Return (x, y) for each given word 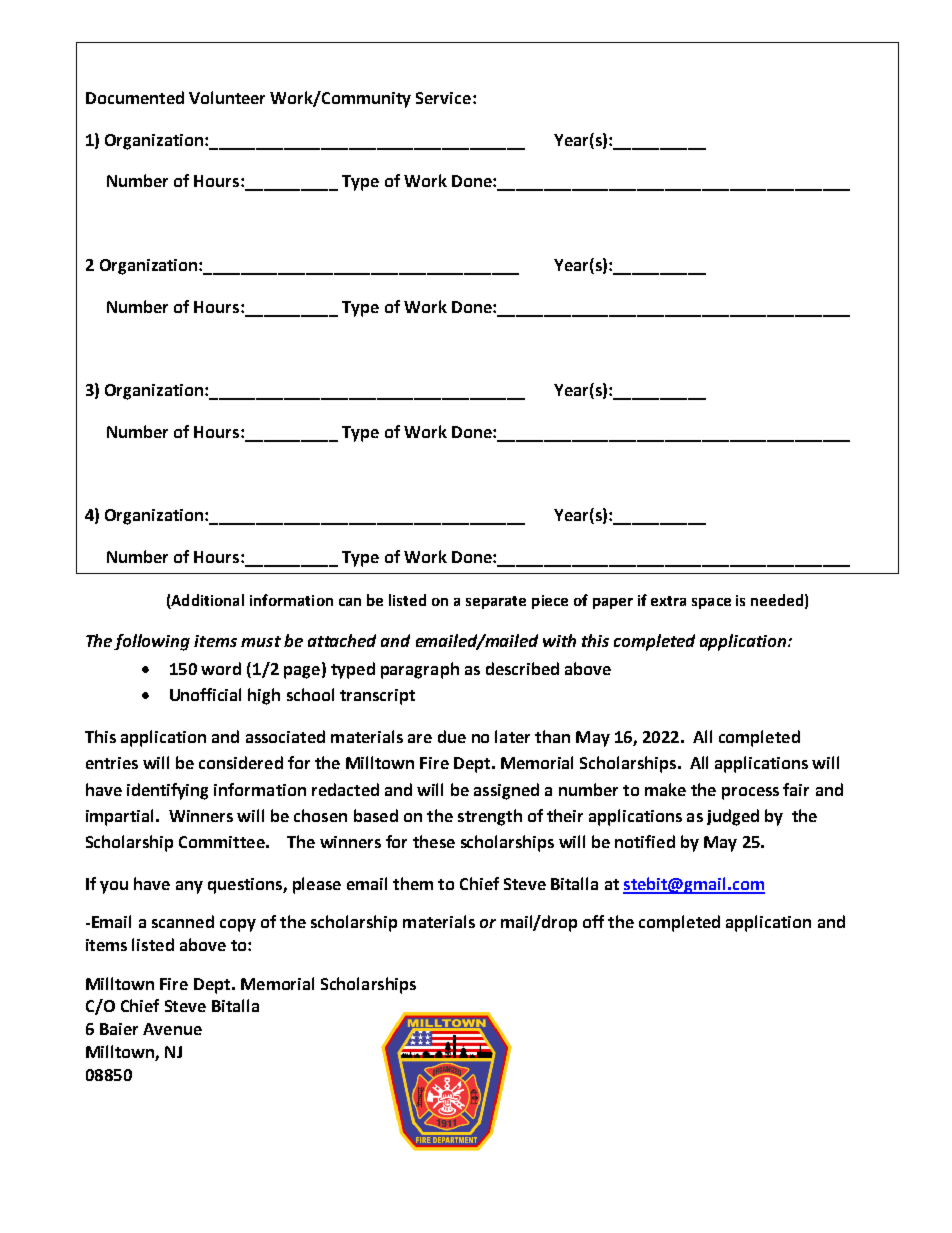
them (413, 883)
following (152, 642)
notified (645, 841)
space (711, 603)
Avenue (172, 1029)
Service (443, 98)
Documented (135, 97)
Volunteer (227, 97)
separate (496, 602)
